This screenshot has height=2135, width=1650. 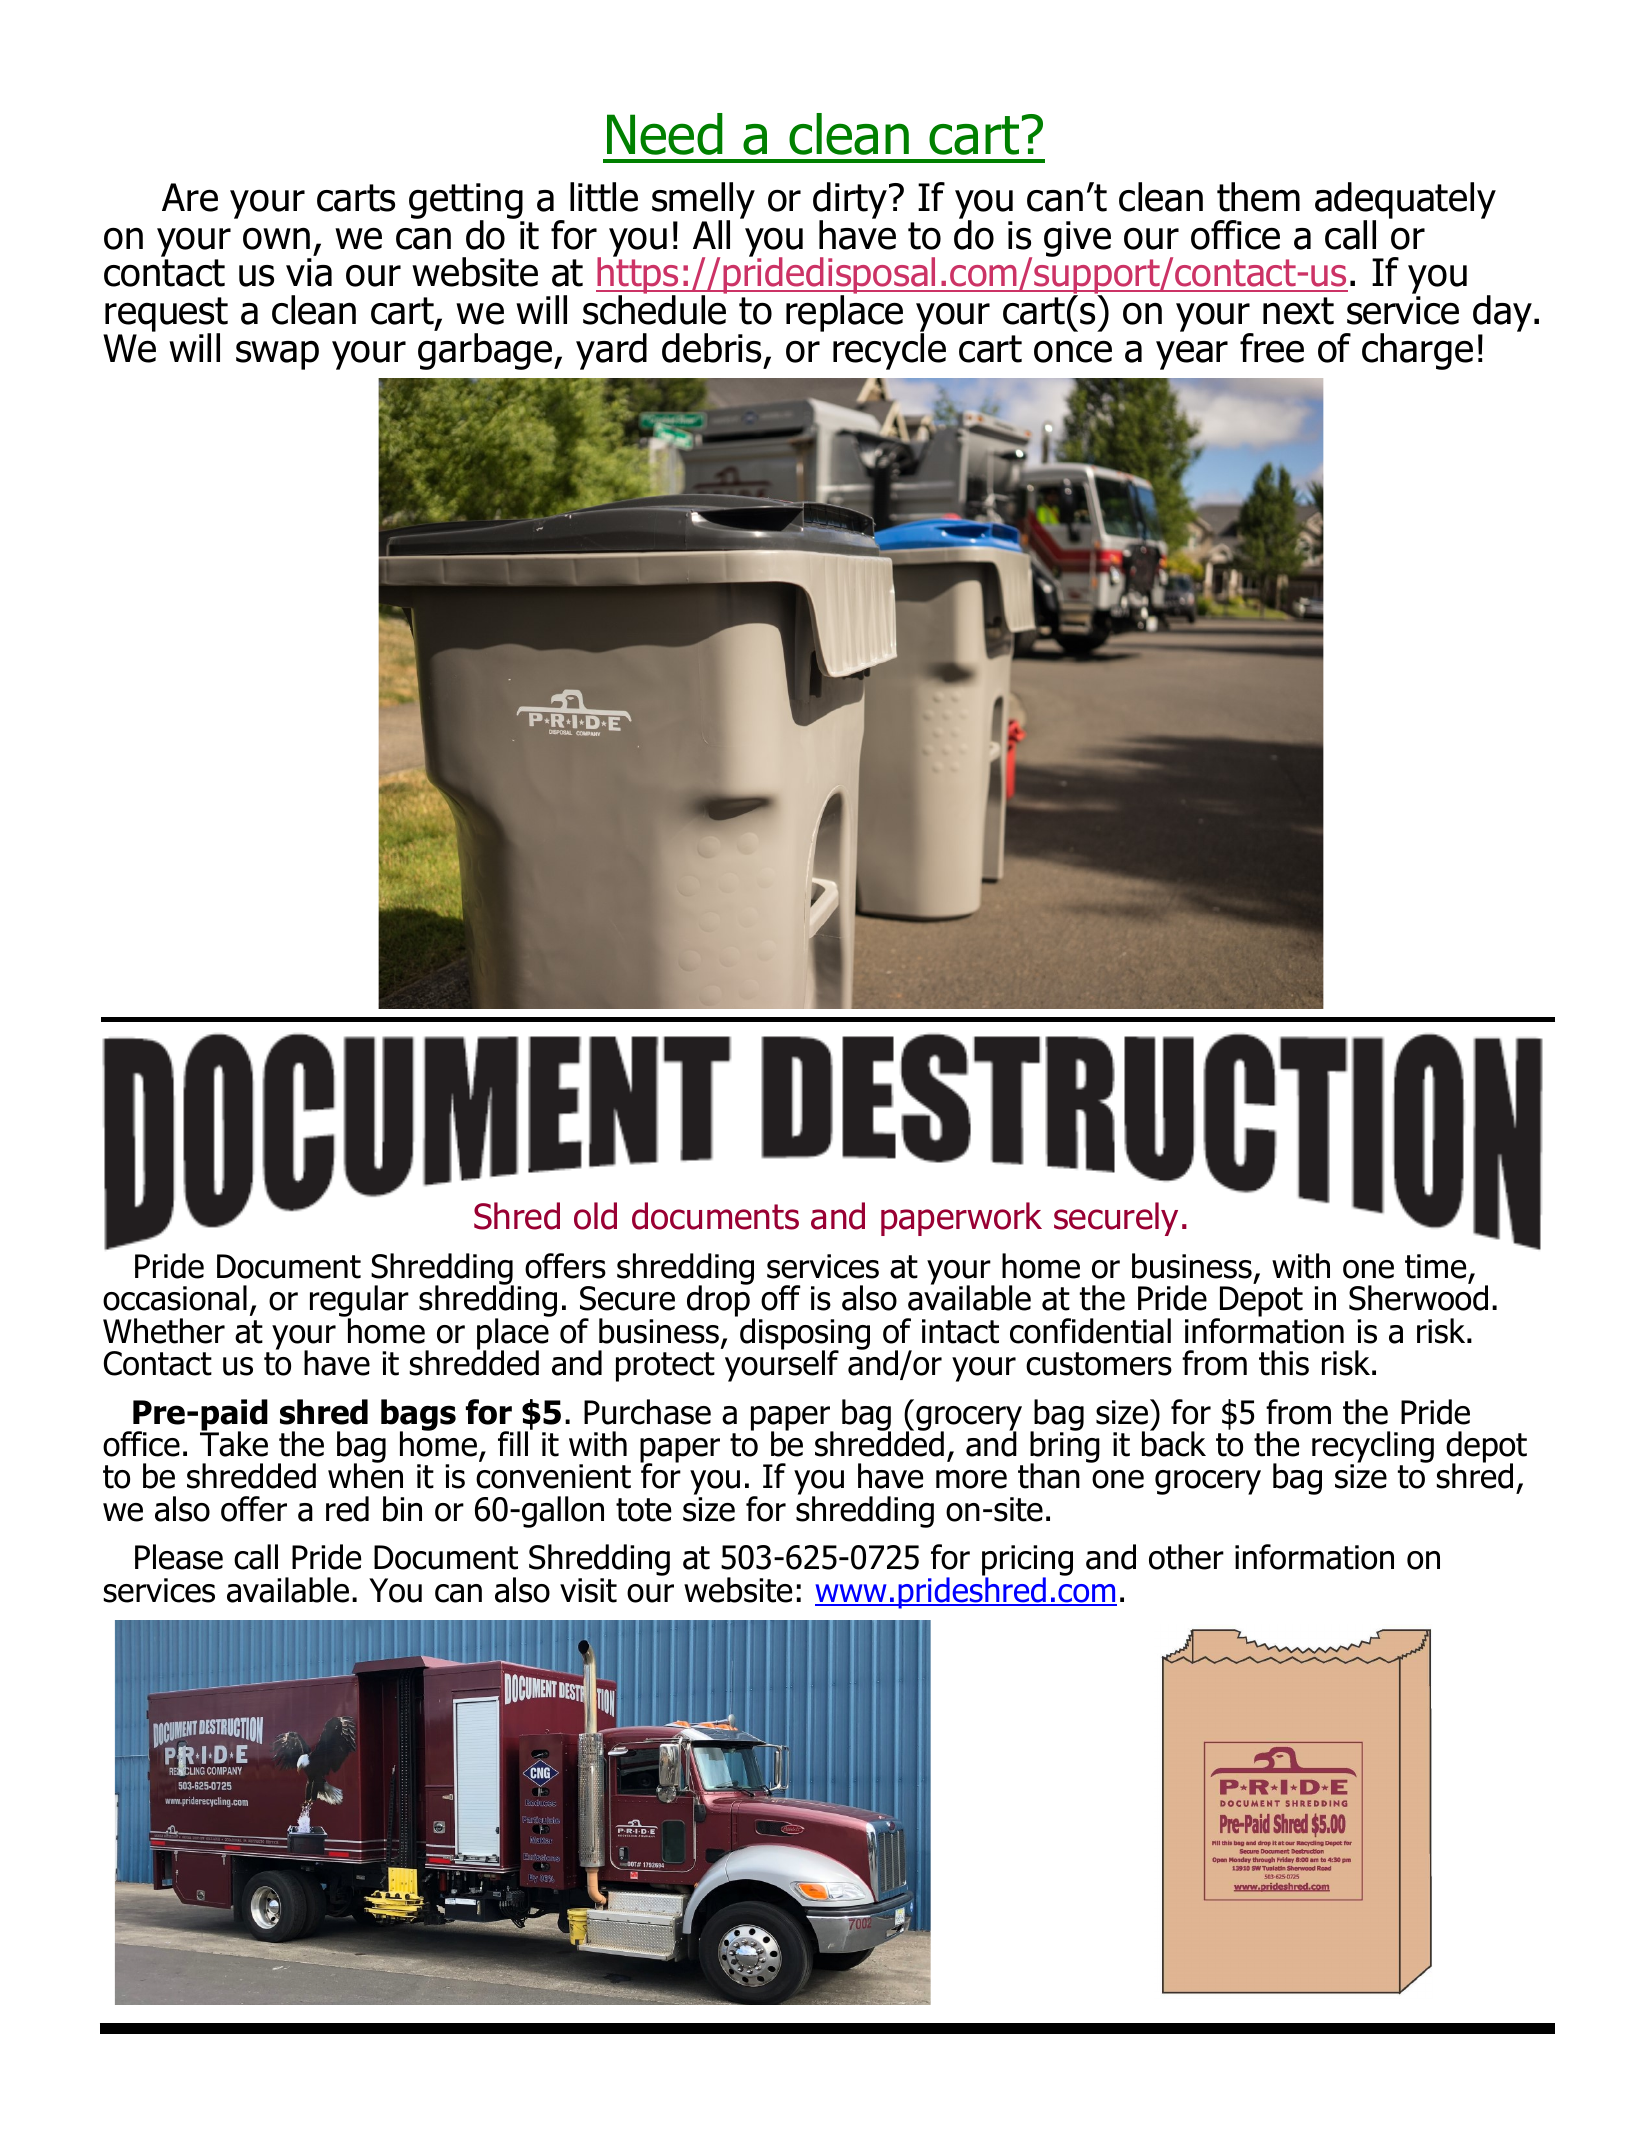 What do you see at coordinates (1405, 201) in the screenshot?
I see `adequately` at bounding box center [1405, 201].
